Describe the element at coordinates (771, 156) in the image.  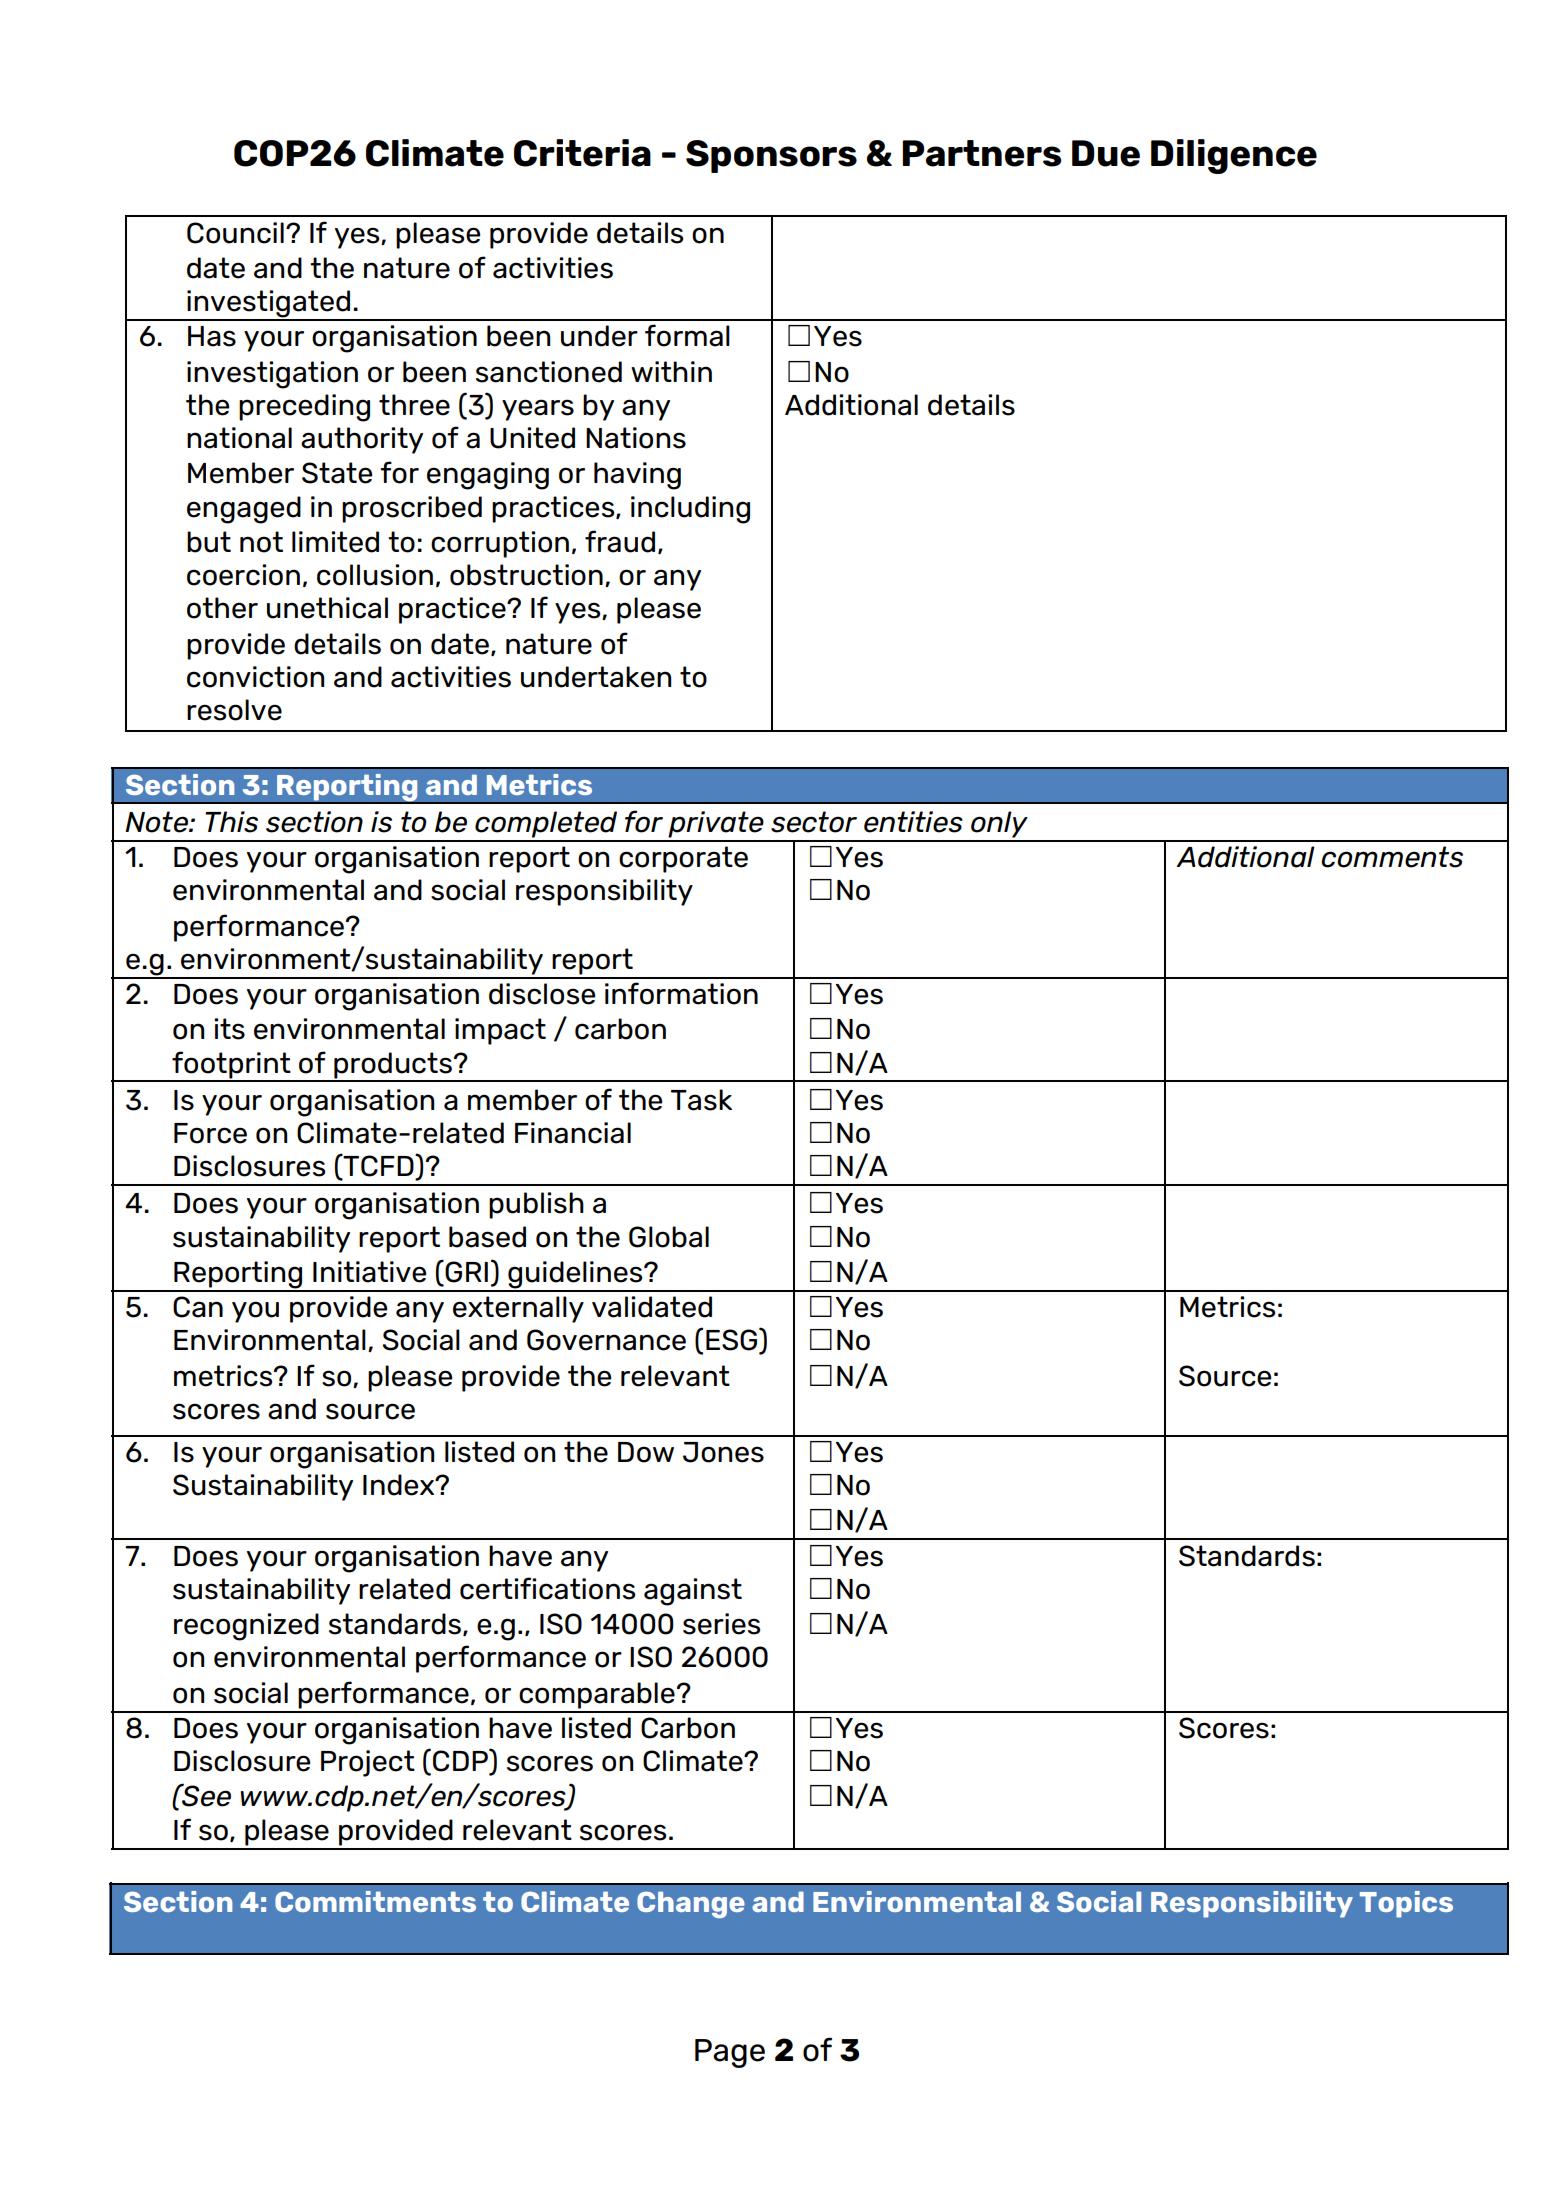
I see `Sponsors` at that location.
